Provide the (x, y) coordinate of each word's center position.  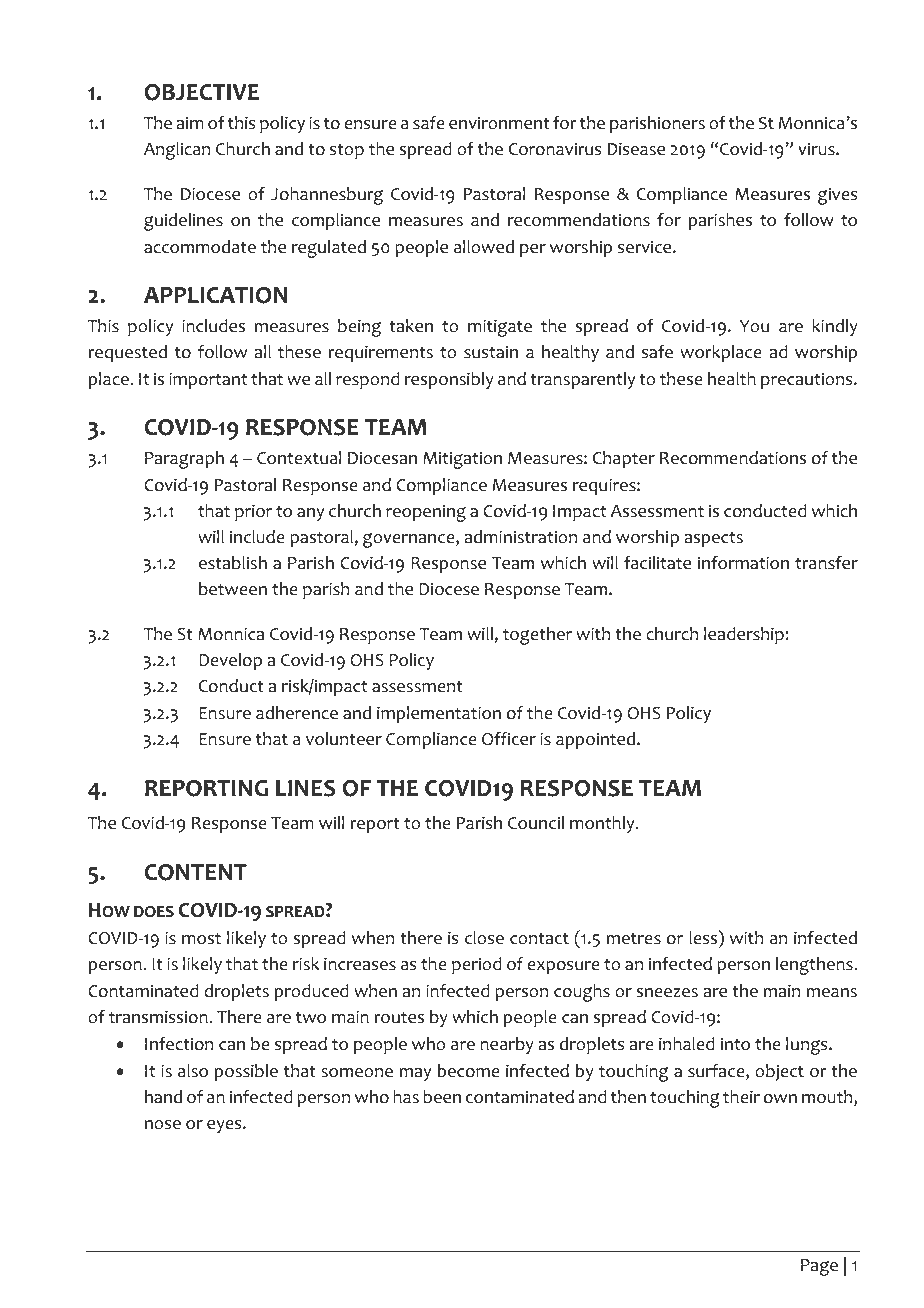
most (201, 939)
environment (499, 123)
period (477, 965)
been (442, 1097)
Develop (230, 661)
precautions (808, 380)
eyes (225, 1126)
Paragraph (184, 460)
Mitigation (462, 460)
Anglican (177, 151)
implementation (439, 714)
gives (837, 196)
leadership (744, 635)
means (832, 993)
